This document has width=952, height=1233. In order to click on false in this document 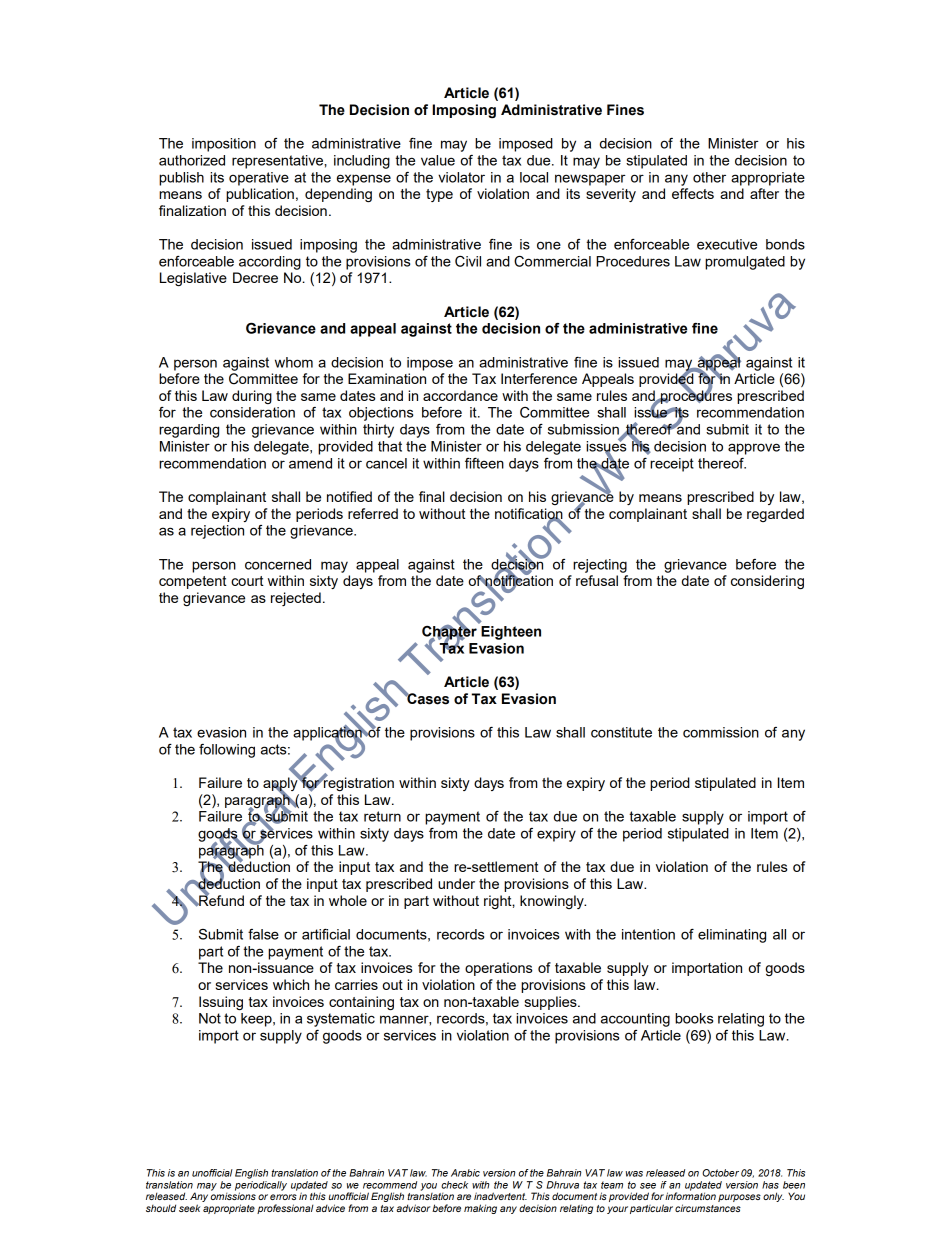, I will do `click(263, 934)`.
